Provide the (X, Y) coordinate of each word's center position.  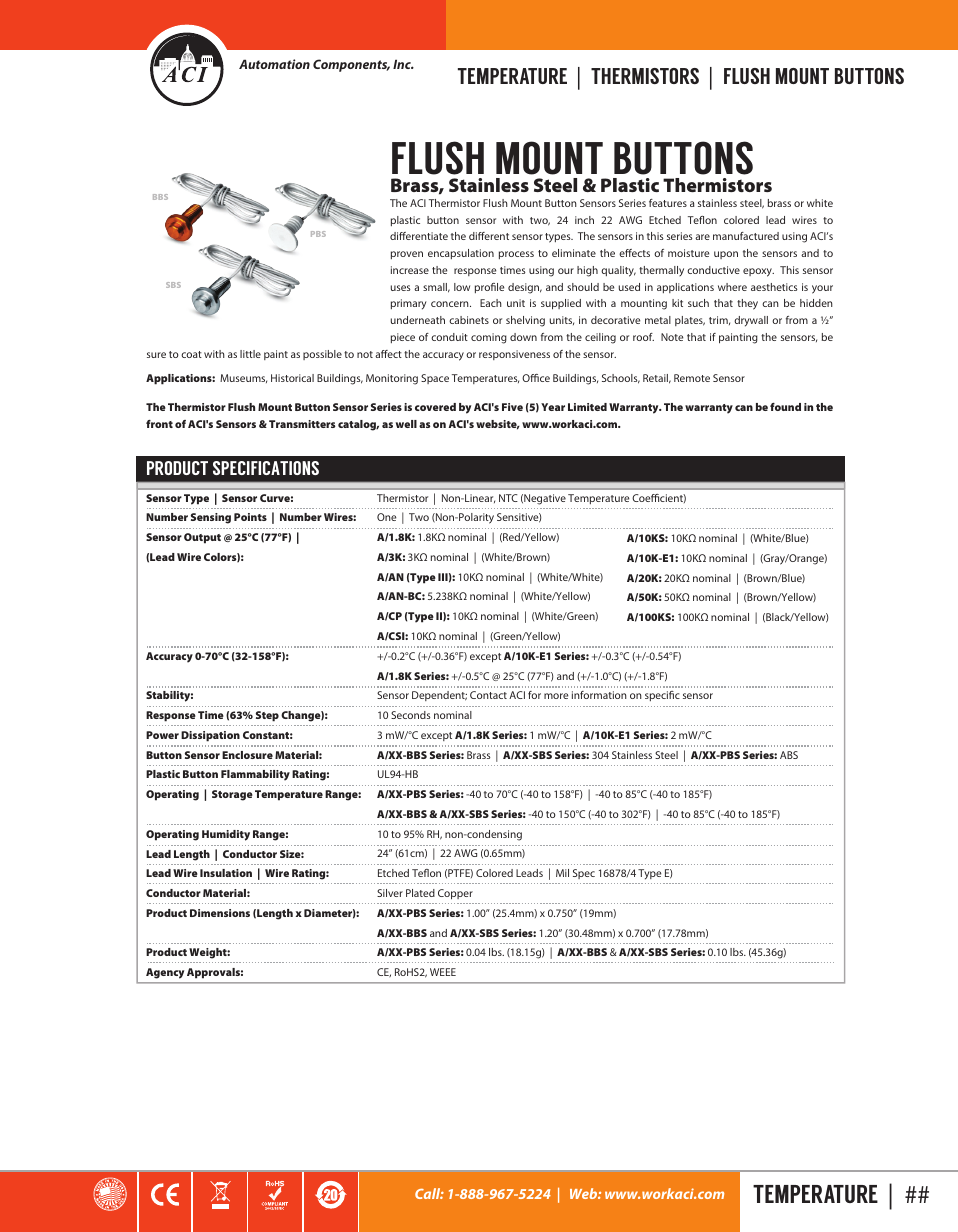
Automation (274, 64)
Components (351, 65)
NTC (508, 498)
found (785, 407)
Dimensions (220, 913)
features (668, 203)
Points (250, 517)
